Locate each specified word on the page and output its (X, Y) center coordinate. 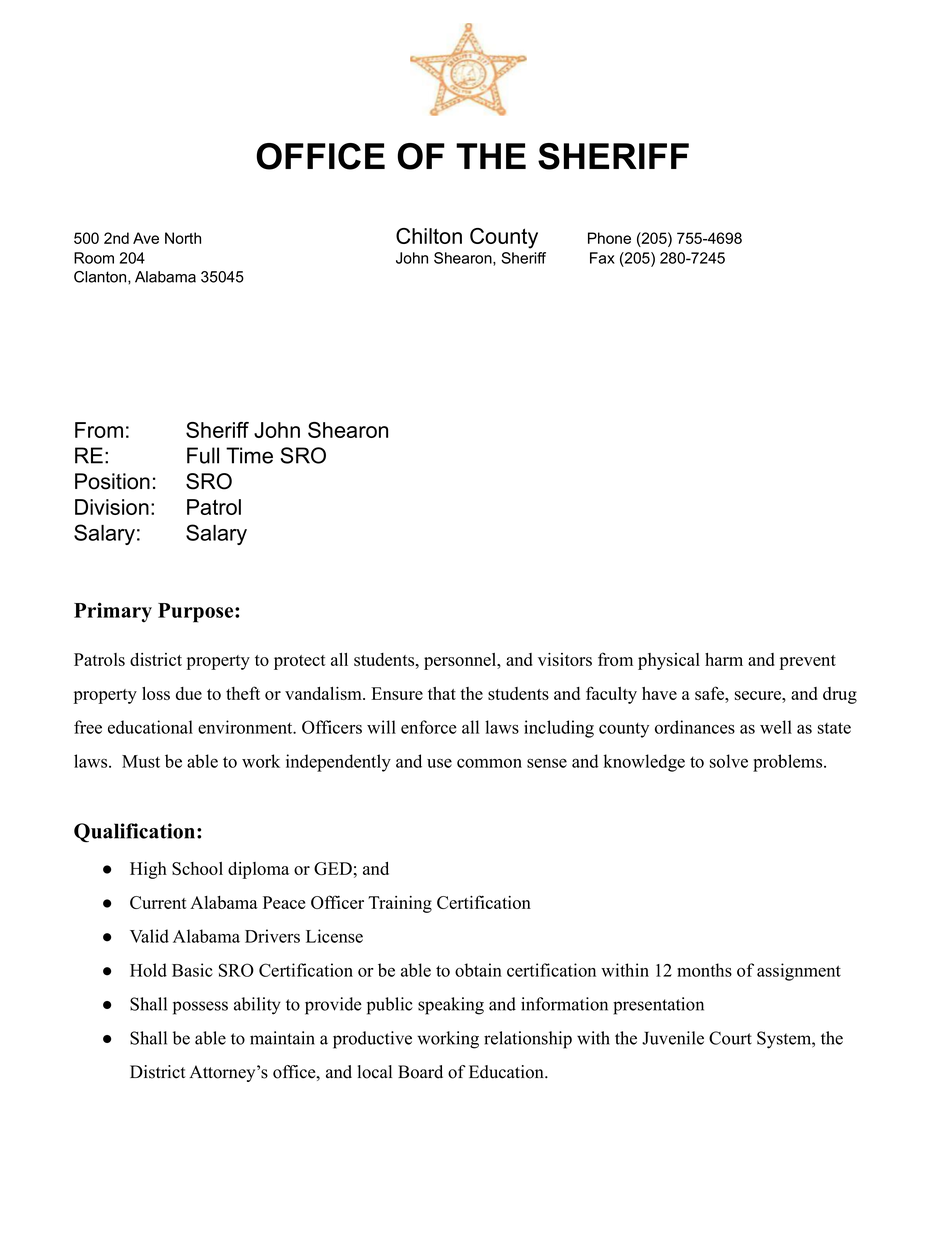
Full (203, 455)
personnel (461, 661)
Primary (113, 612)
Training (400, 904)
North (183, 238)
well (776, 727)
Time (249, 455)
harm (724, 659)
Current (158, 902)
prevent (808, 662)
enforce (429, 727)
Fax (602, 258)
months (704, 970)
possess (200, 1008)
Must (141, 761)
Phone (609, 238)
